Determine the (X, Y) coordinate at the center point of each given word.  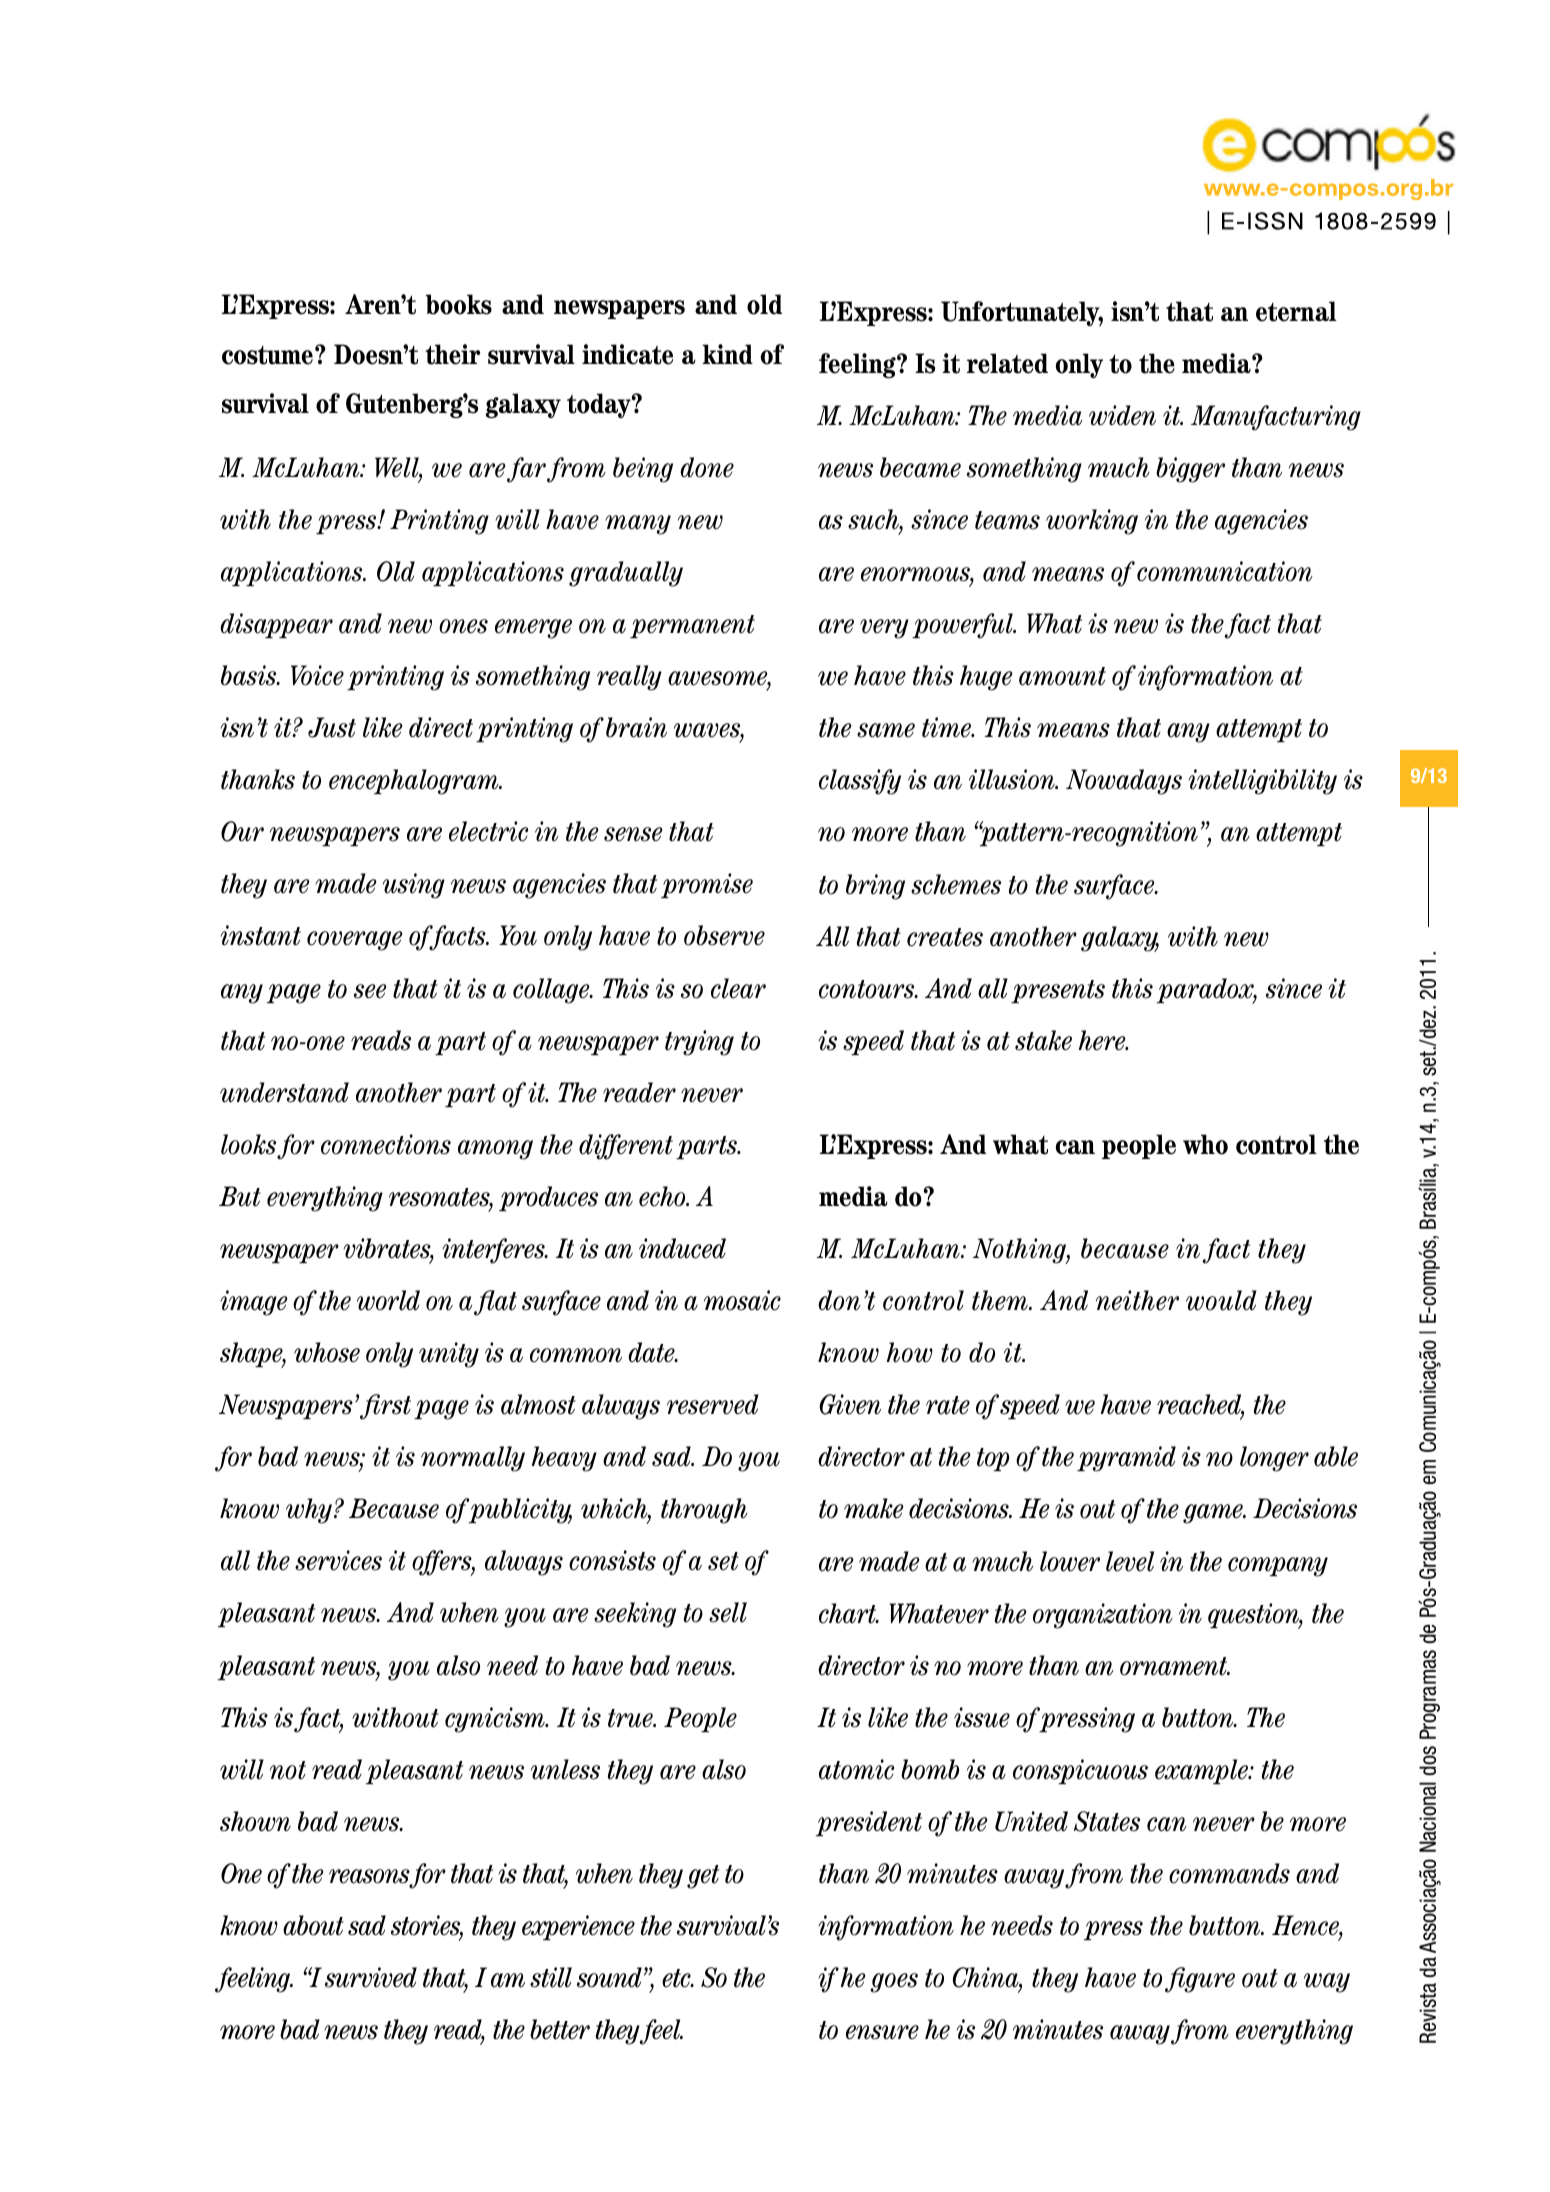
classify (860, 782)
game (1214, 1514)
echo (663, 1196)
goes (894, 1983)
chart (849, 1613)
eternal (1296, 311)
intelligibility (1263, 782)
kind (727, 354)
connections (386, 1144)
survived (371, 1977)
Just (332, 727)
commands (1229, 1873)
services (338, 1560)
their (452, 354)
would (1221, 1300)
